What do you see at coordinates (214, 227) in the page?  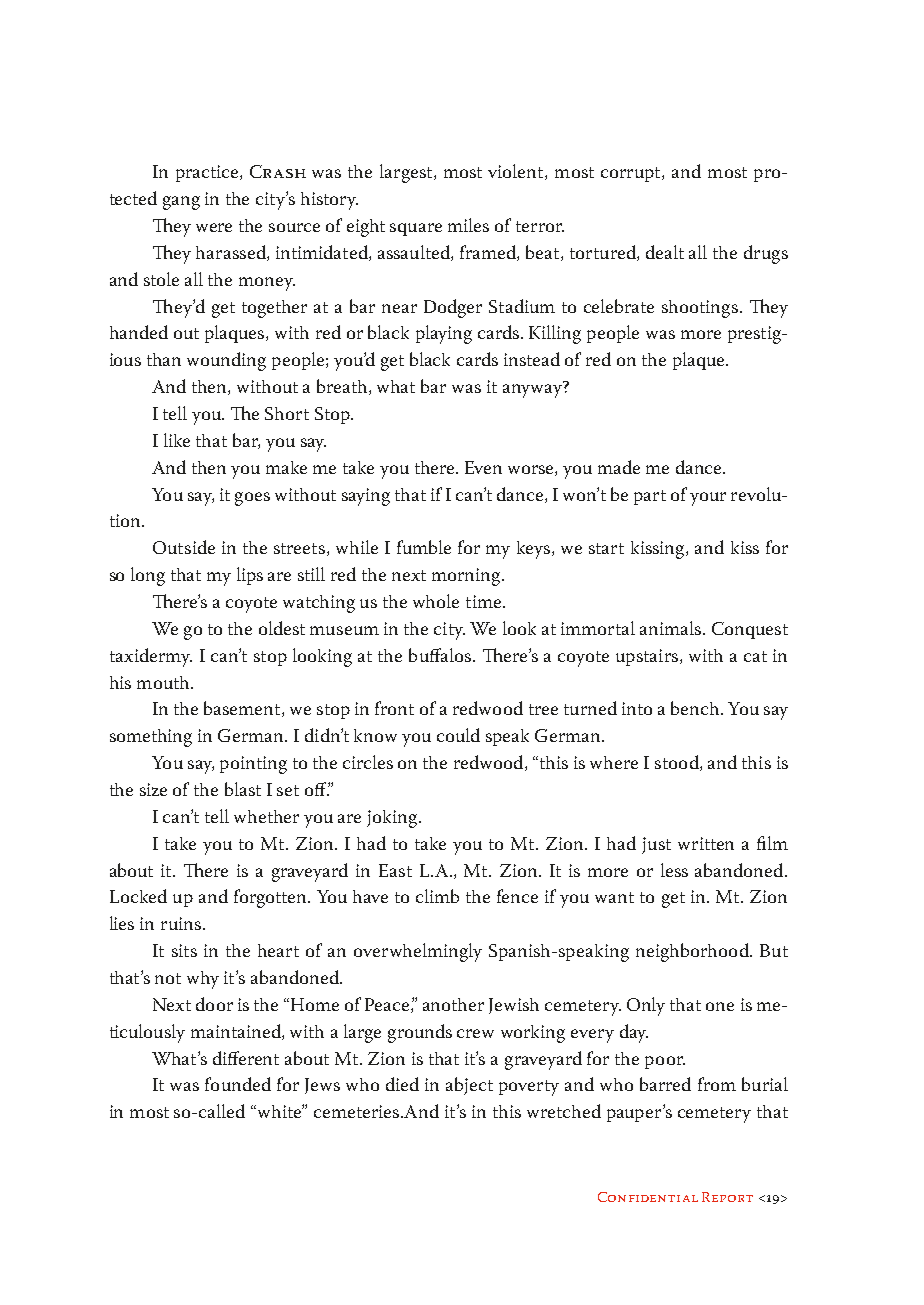 I see `were` at bounding box center [214, 227].
